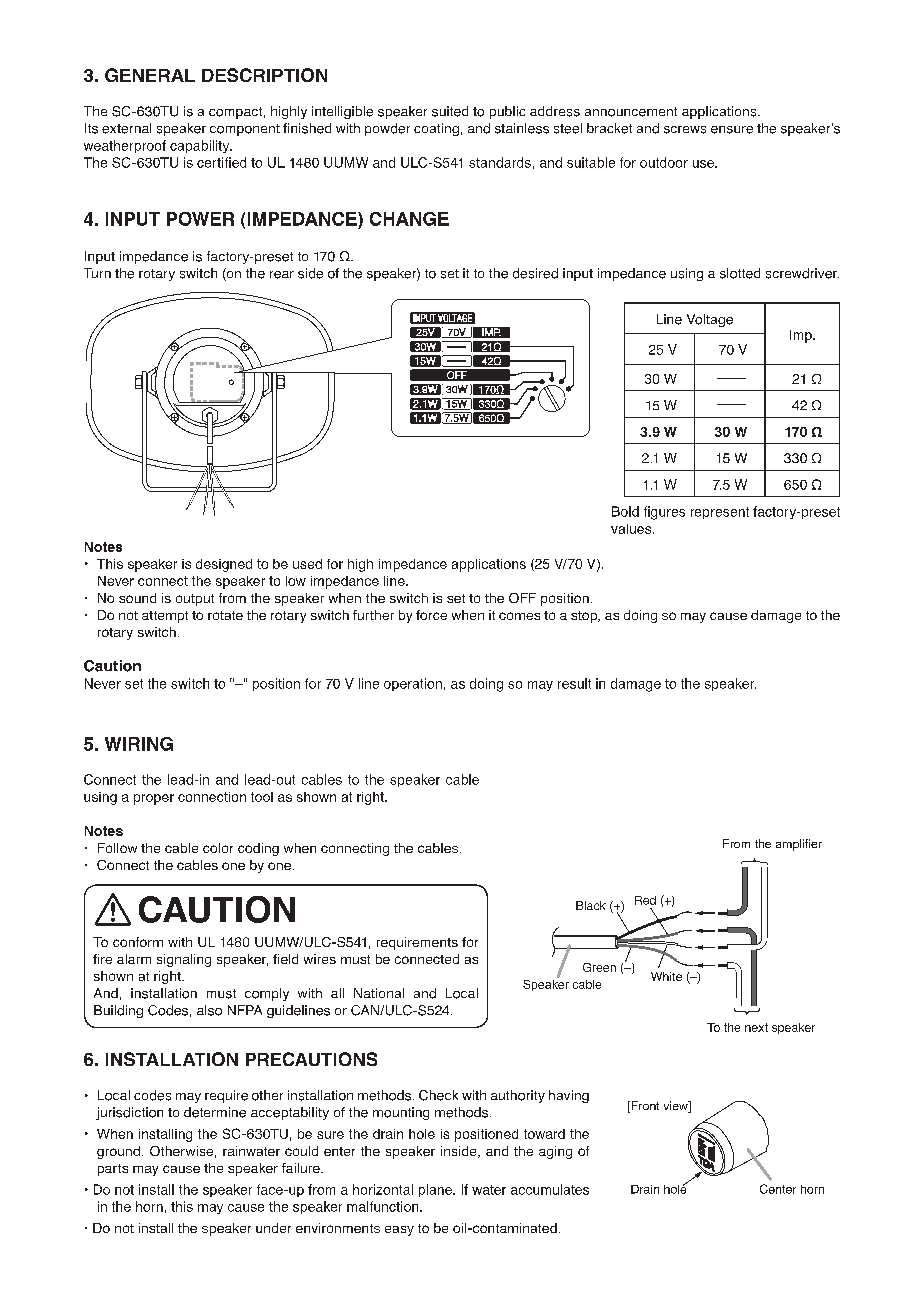 The width and height of the screenshot is (924, 1308). Describe the element at coordinates (710, 320) in the screenshot. I see `Voltage` at that location.
